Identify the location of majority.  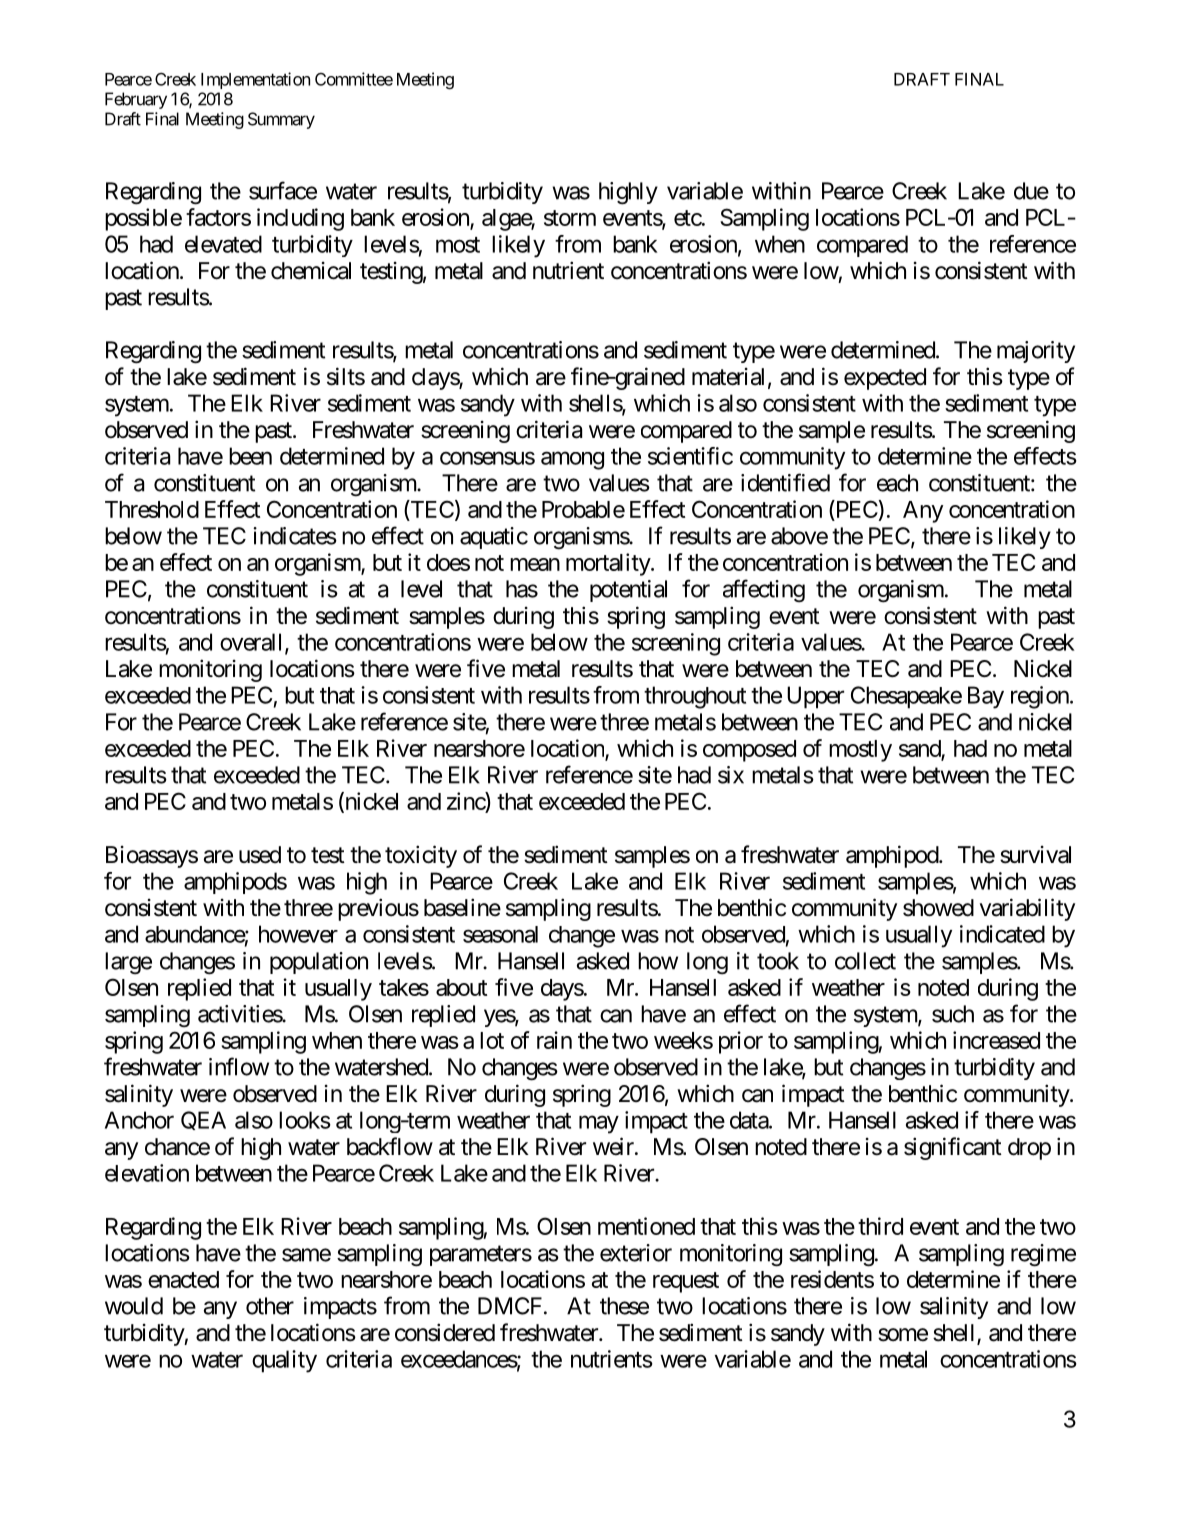
(1036, 352).
